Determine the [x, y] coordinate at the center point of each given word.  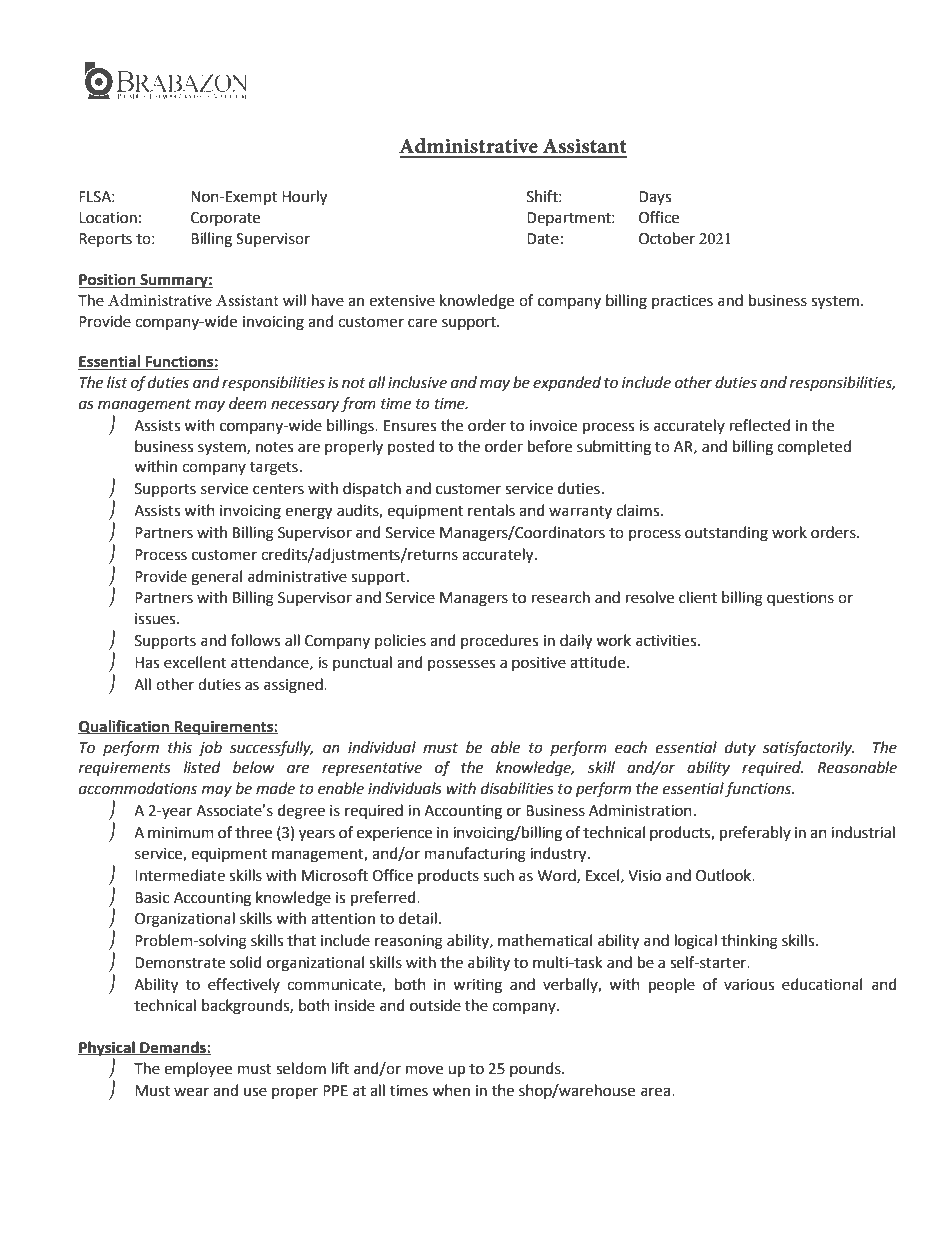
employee [198, 1069]
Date [543, 239]
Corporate [225, 219]
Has [147, 663]
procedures [499, 641]
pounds [536, 1069]
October [667, 238]
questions [800, 599]
